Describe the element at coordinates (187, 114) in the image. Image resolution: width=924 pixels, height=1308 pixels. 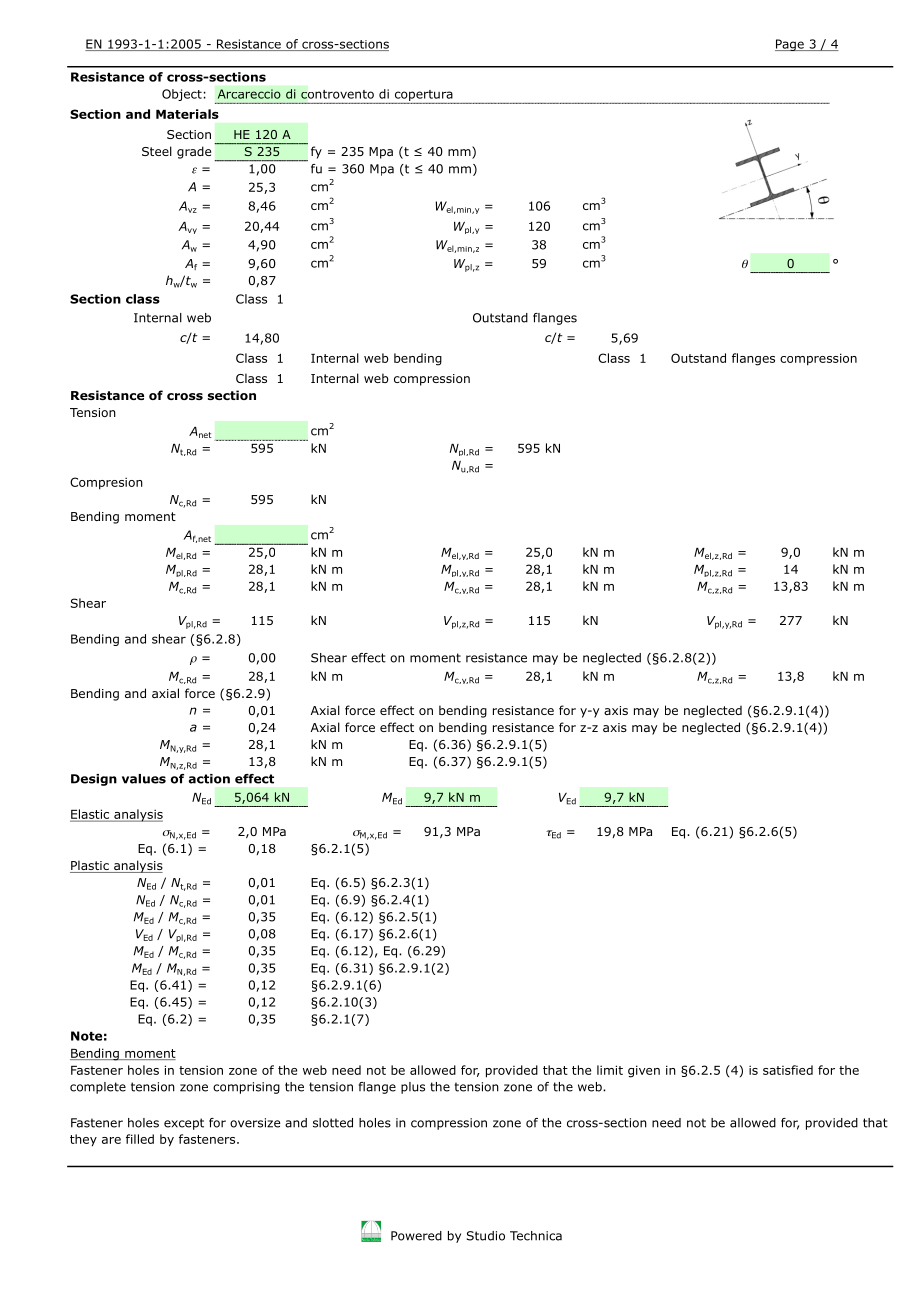
I see `Materials` at that location.
